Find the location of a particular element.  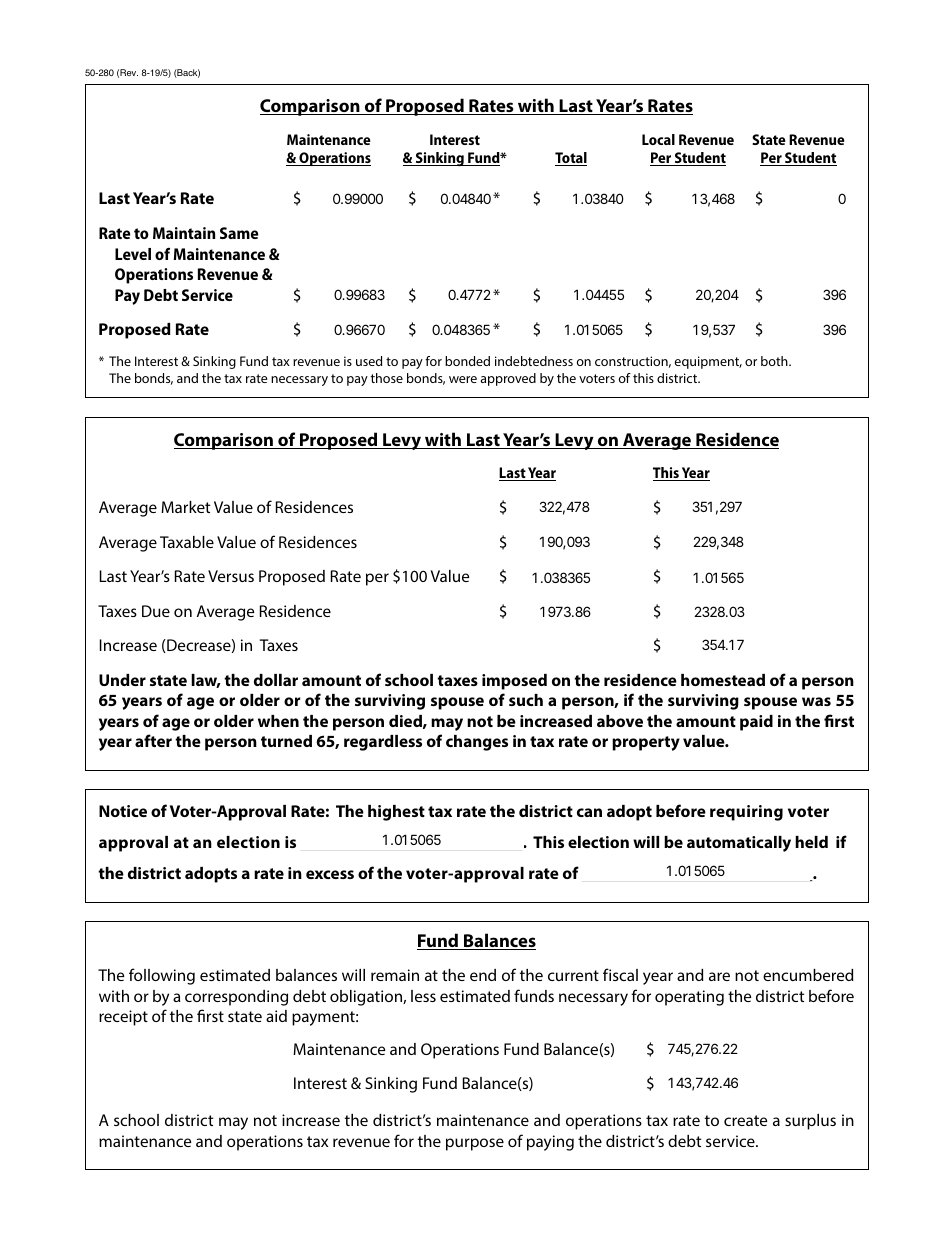

Total is located at coordinates (571, 159).
